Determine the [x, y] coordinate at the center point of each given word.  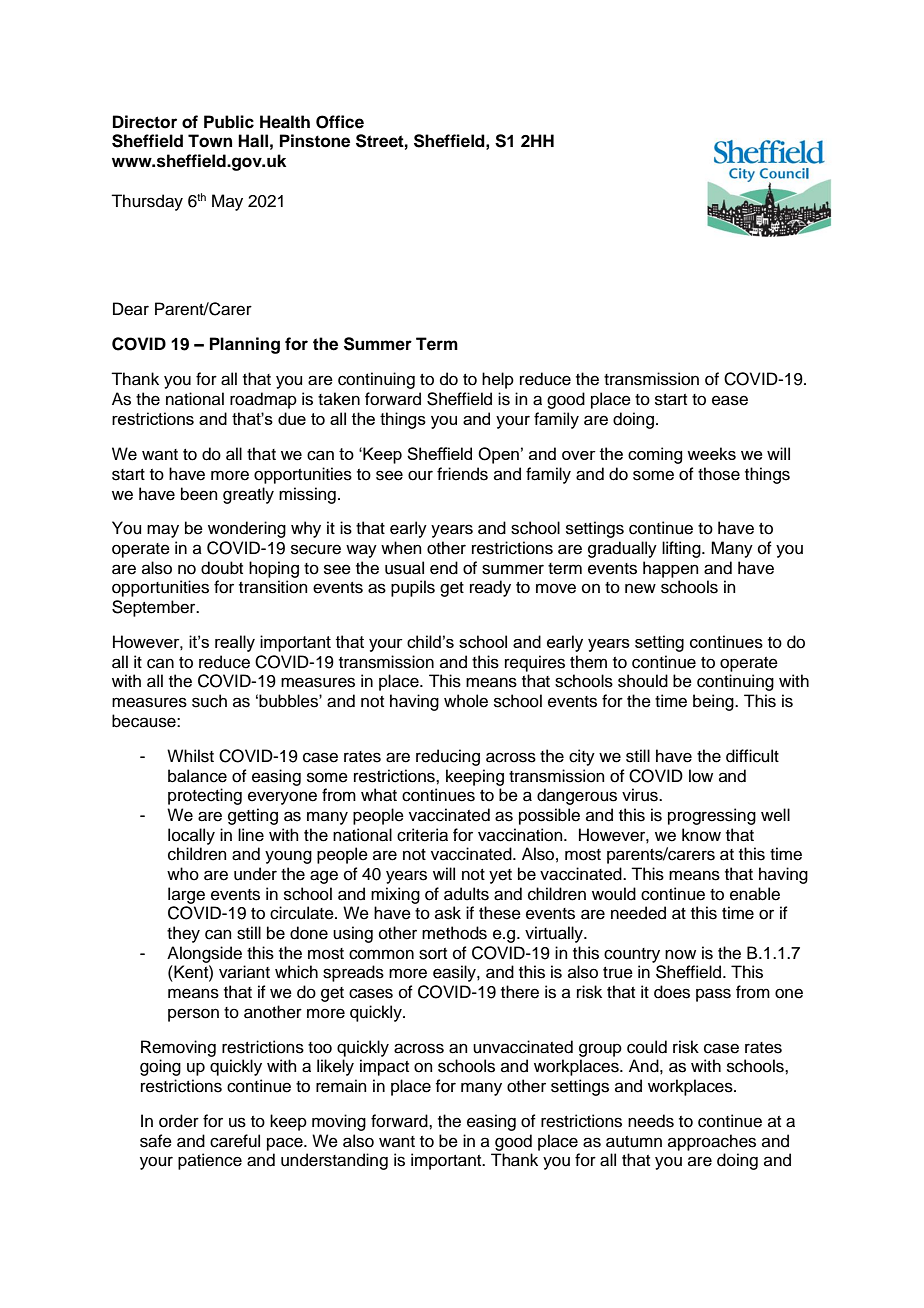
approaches [712, 1142]
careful [235, 1141]
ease [730, 400]
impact [384, 1067]
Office [340, 122]
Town [210, 141]
